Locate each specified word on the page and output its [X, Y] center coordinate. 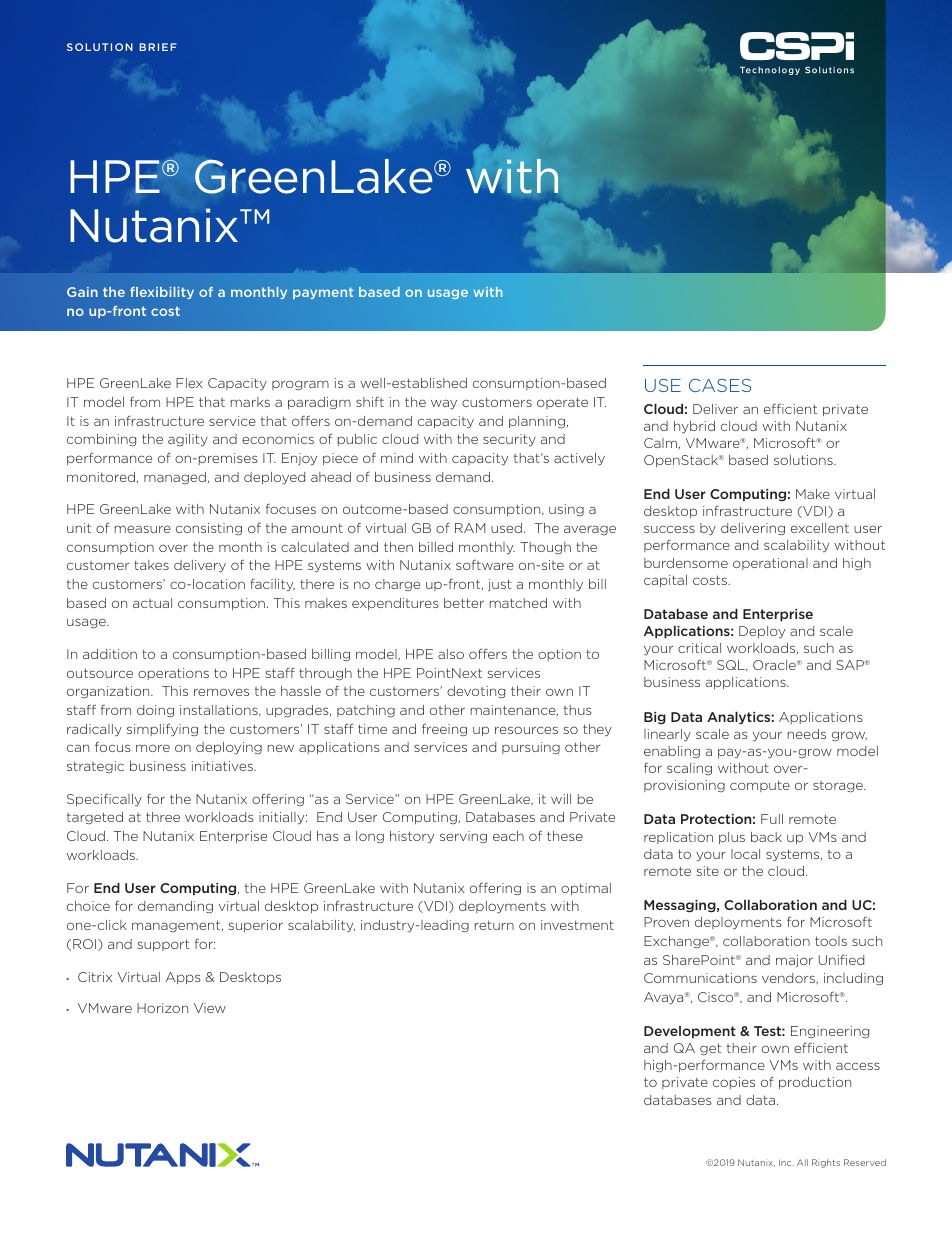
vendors [789, 978]
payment [323, 293]
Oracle [775, 665]
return [494, 925]
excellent [820, 528]
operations [173, 674]
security [509, 440]
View [210, 1008]
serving [463, 837]
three [163, 817]
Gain [82, 292]
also [451, 654]
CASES [720, 385]
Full [772, 819]
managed [175, 478]
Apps [183, 978]
